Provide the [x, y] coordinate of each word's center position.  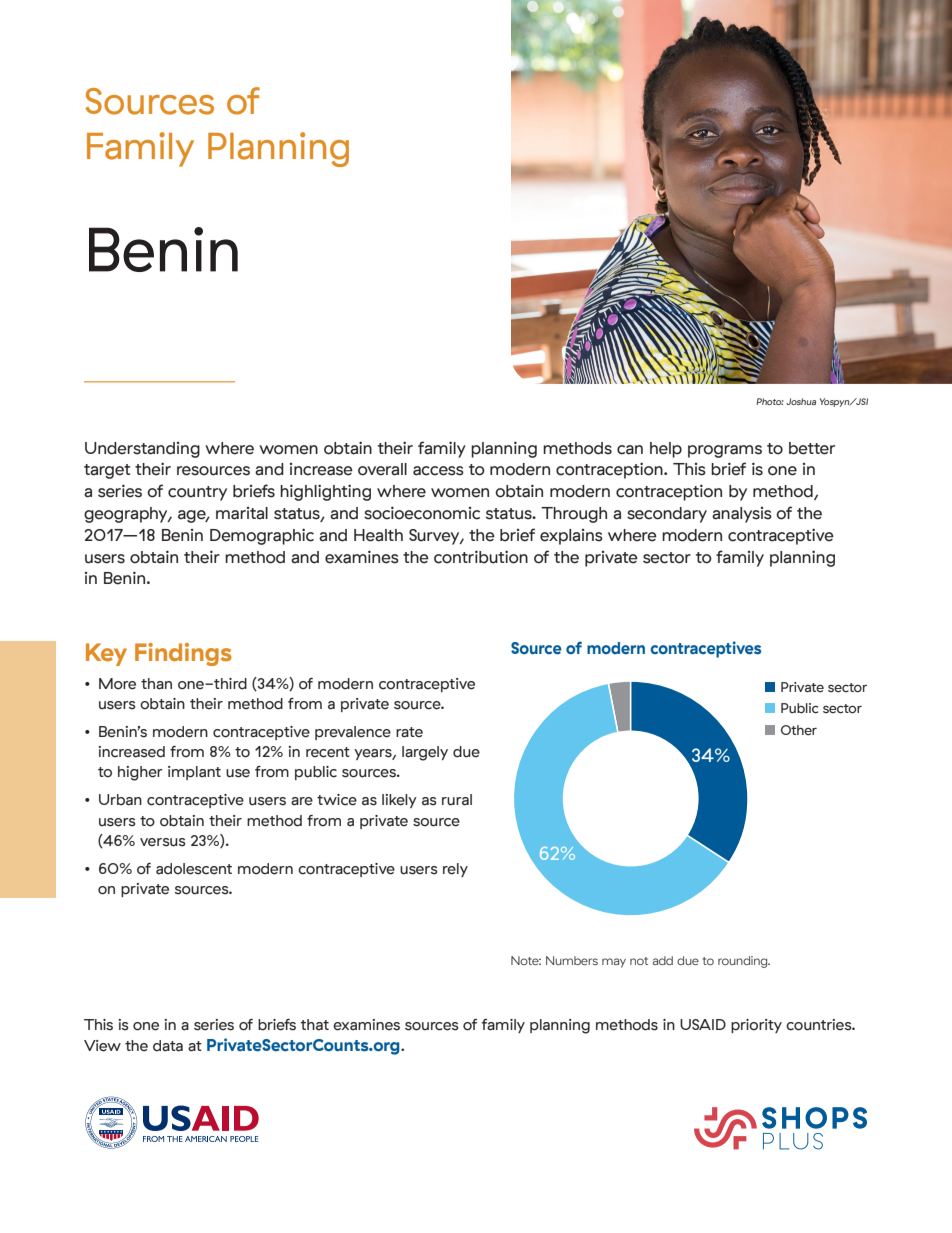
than [156, 684]
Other [799, 730]
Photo [770, 401]
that [314, 1025]
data [168, 1046]
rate [409, 732]
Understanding [142, 450]
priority [756, 1026]
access [438, 471]
